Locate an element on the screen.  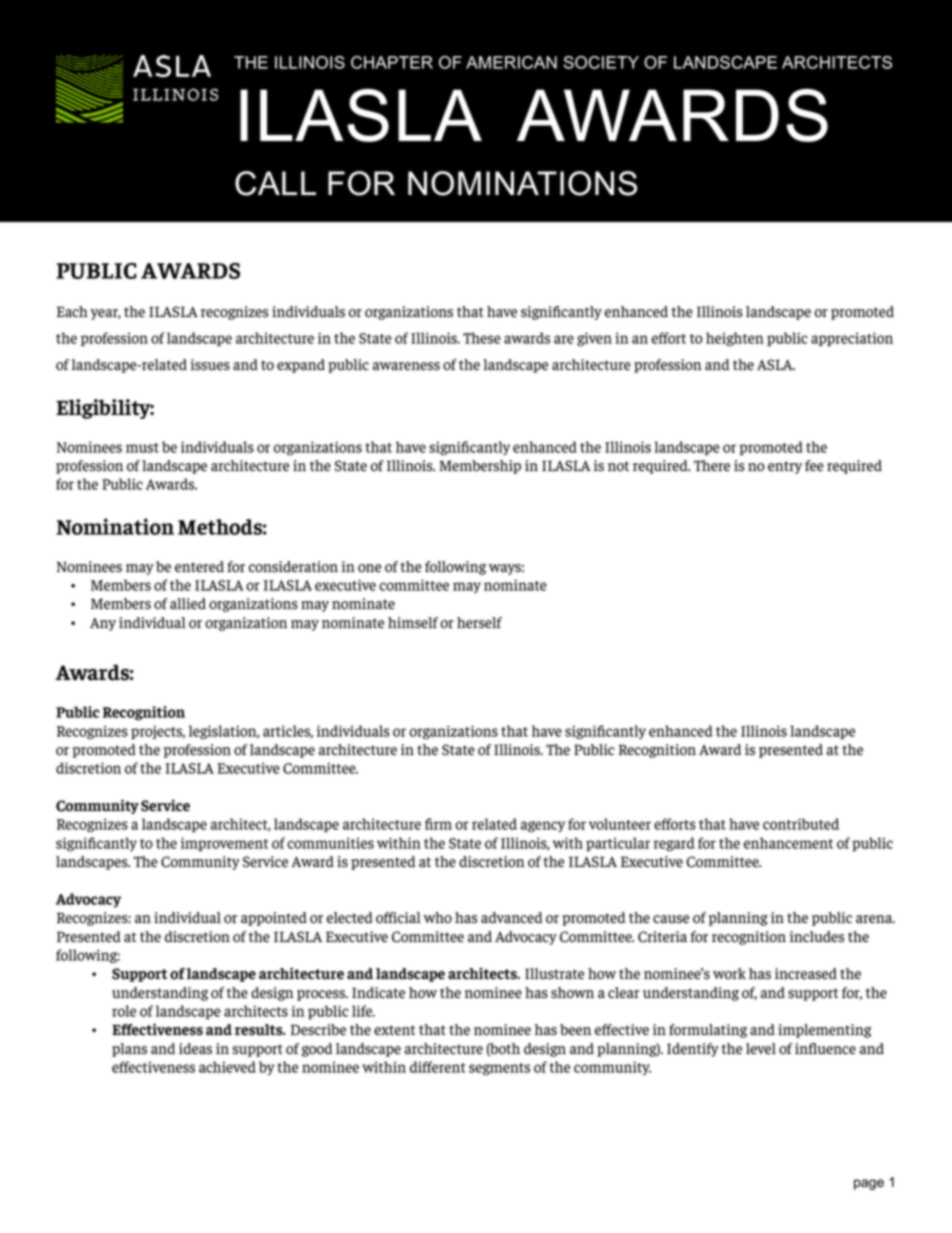
CALL is located at coordinates (275, 183).
